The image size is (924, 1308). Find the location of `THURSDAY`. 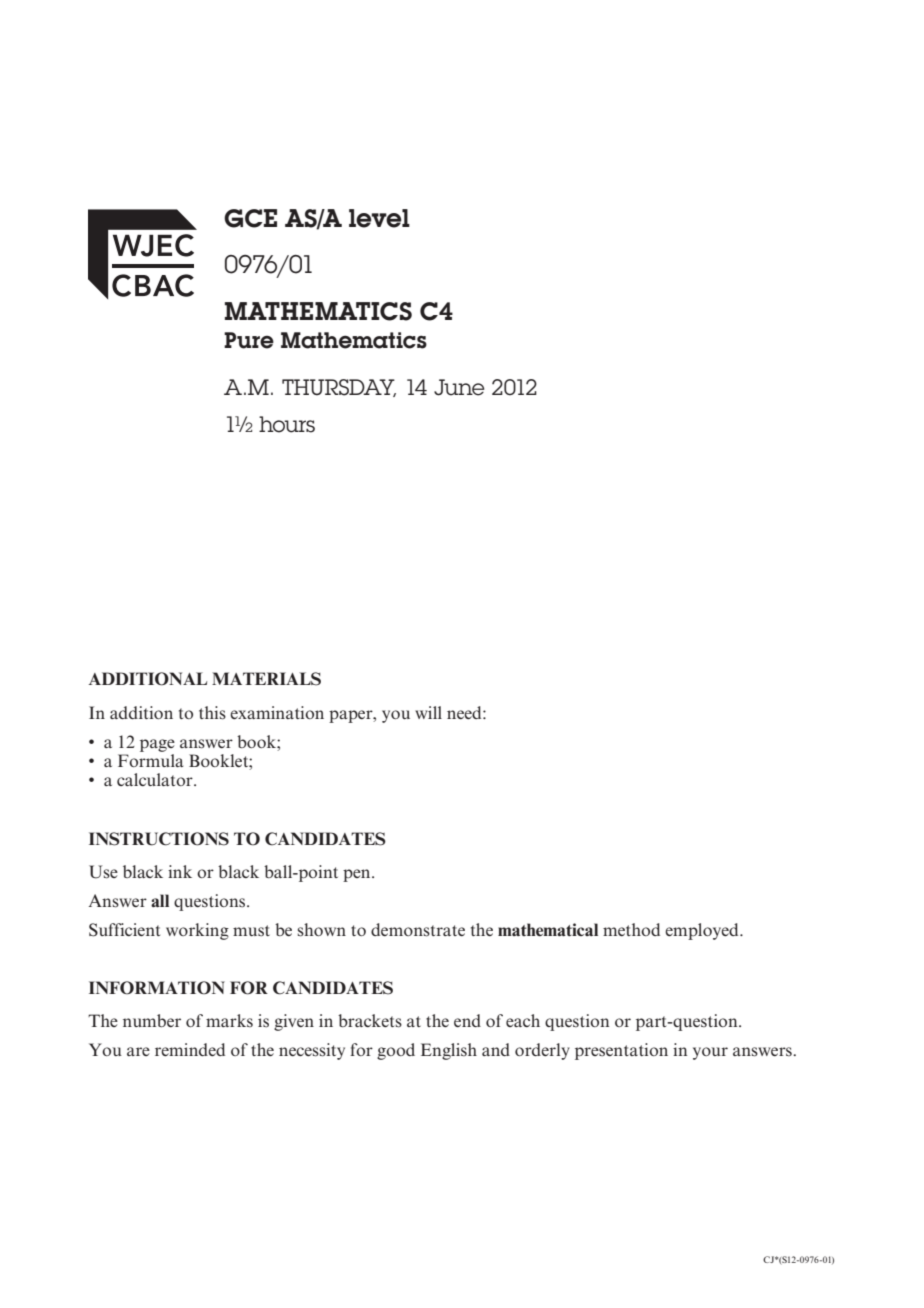

THURSDAY is located at coordinates (339, 388).
